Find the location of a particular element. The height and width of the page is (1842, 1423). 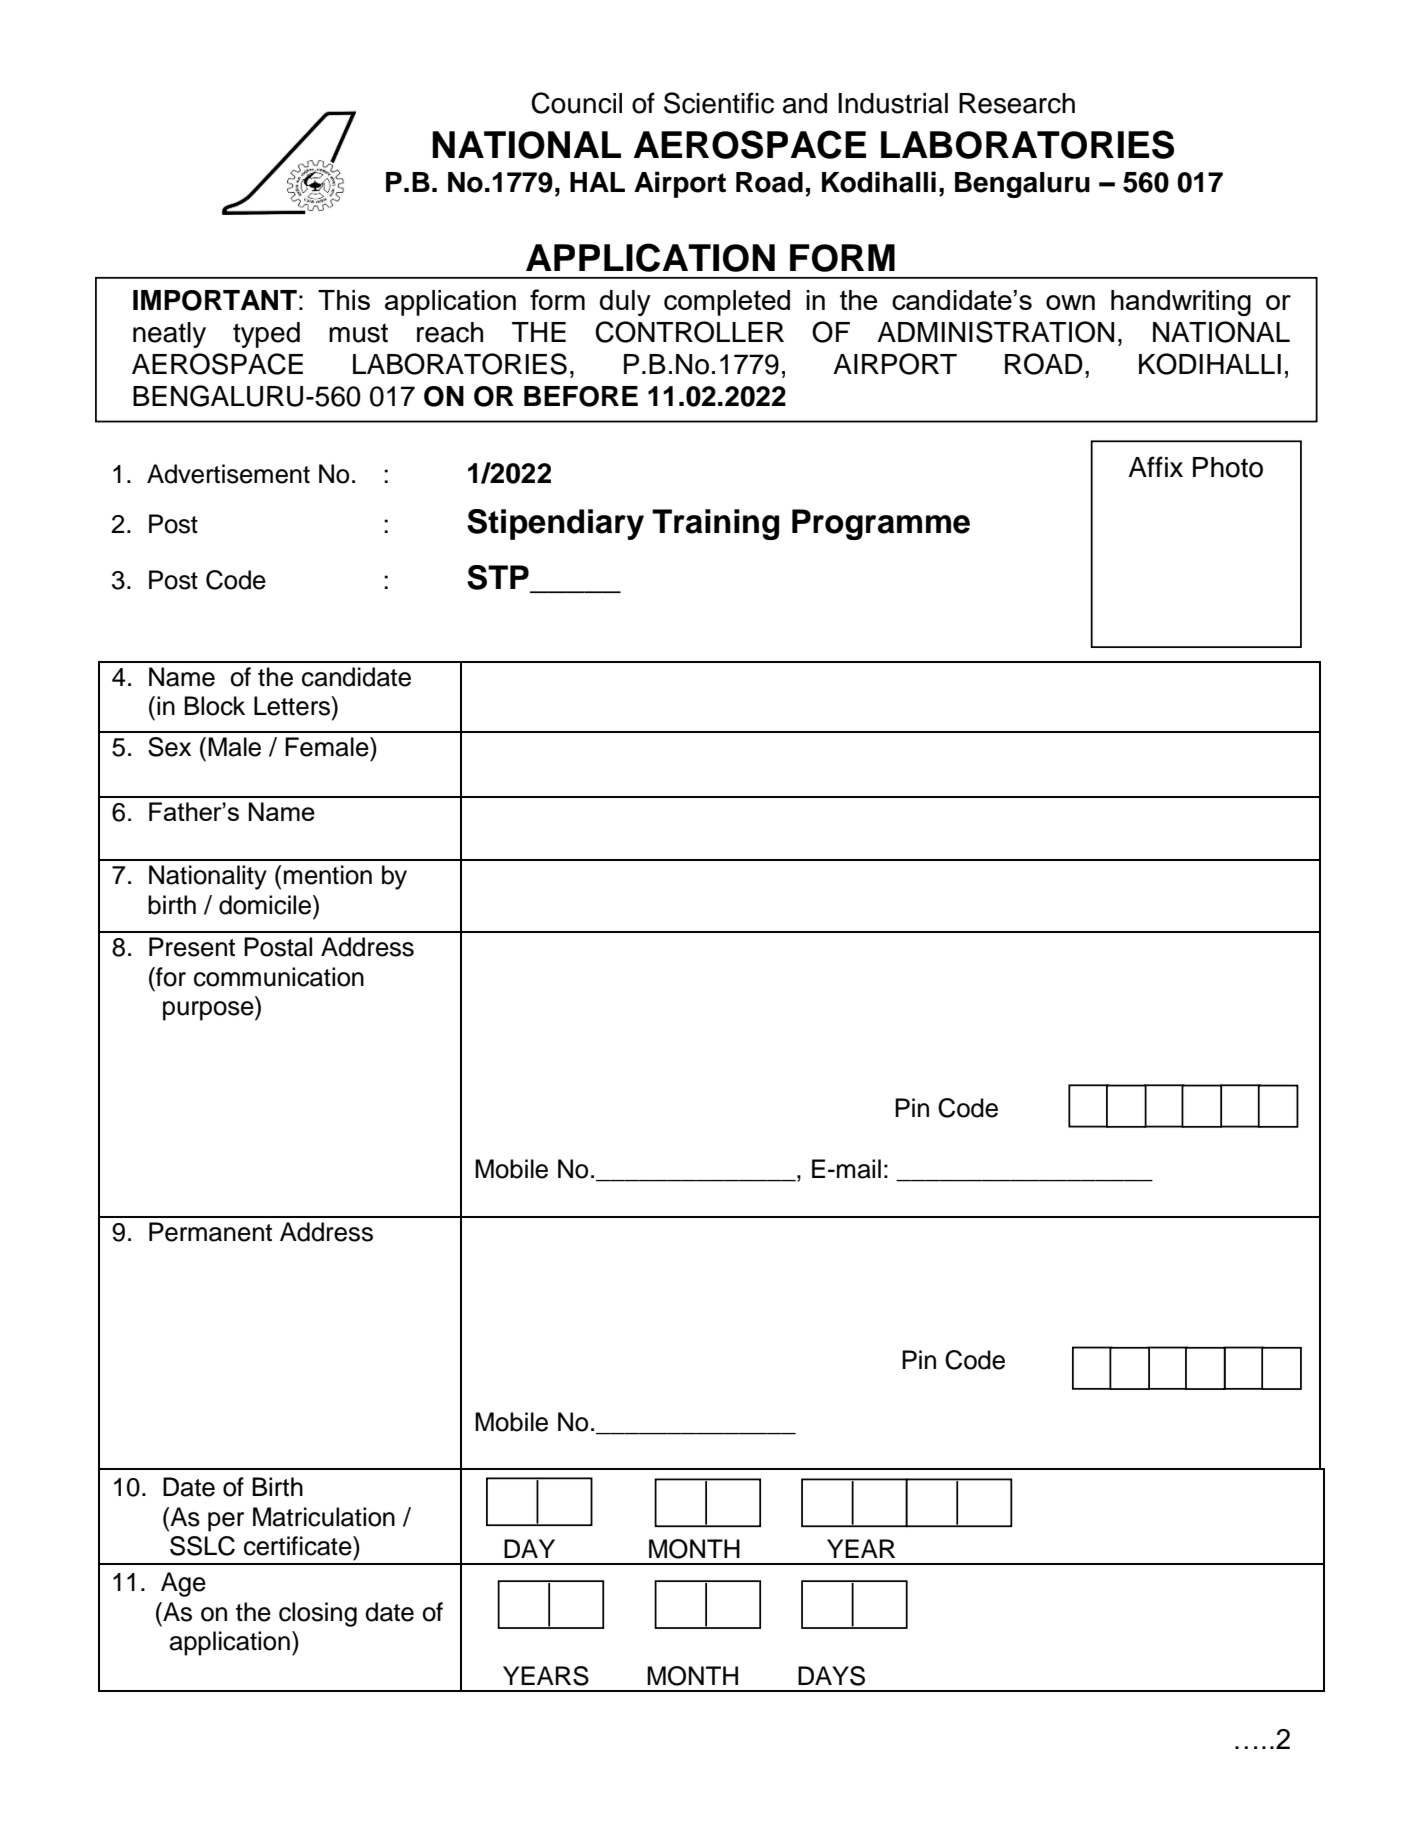

Permanent is located at coordinates (210, 1232).
